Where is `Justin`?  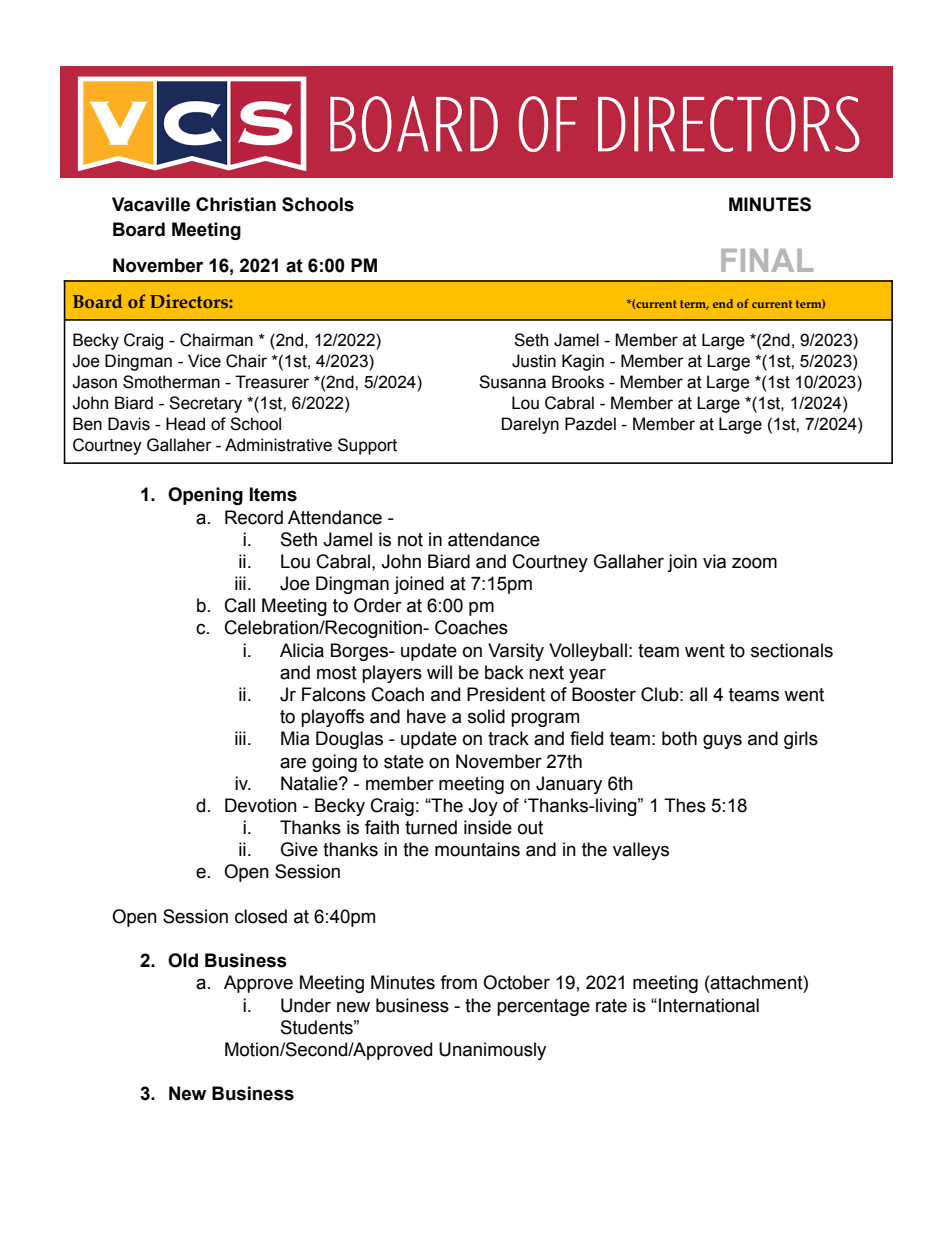 Justin is located at coordinates (534, 361).
